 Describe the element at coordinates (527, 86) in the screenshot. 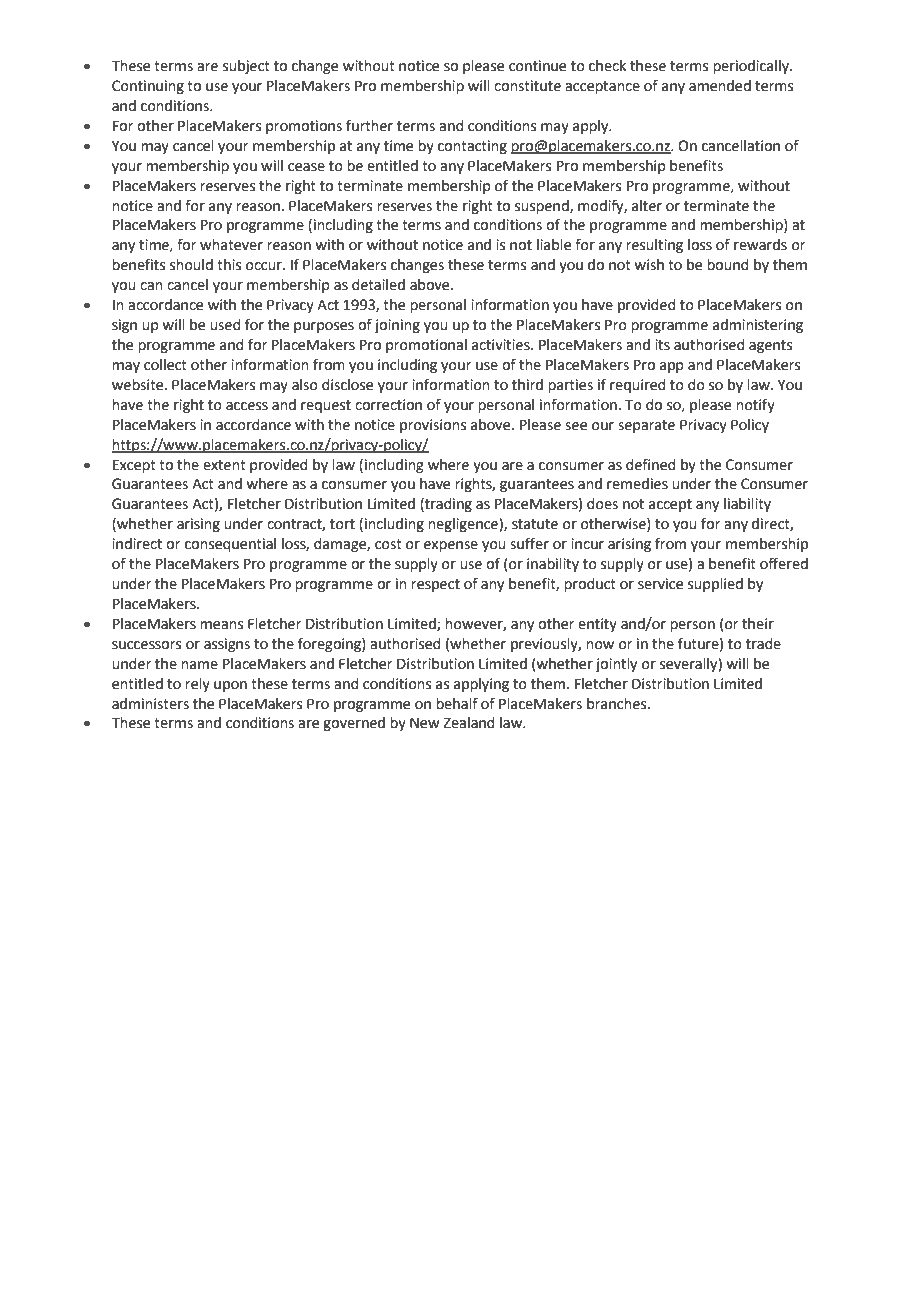

I see `constitute` at that location.
